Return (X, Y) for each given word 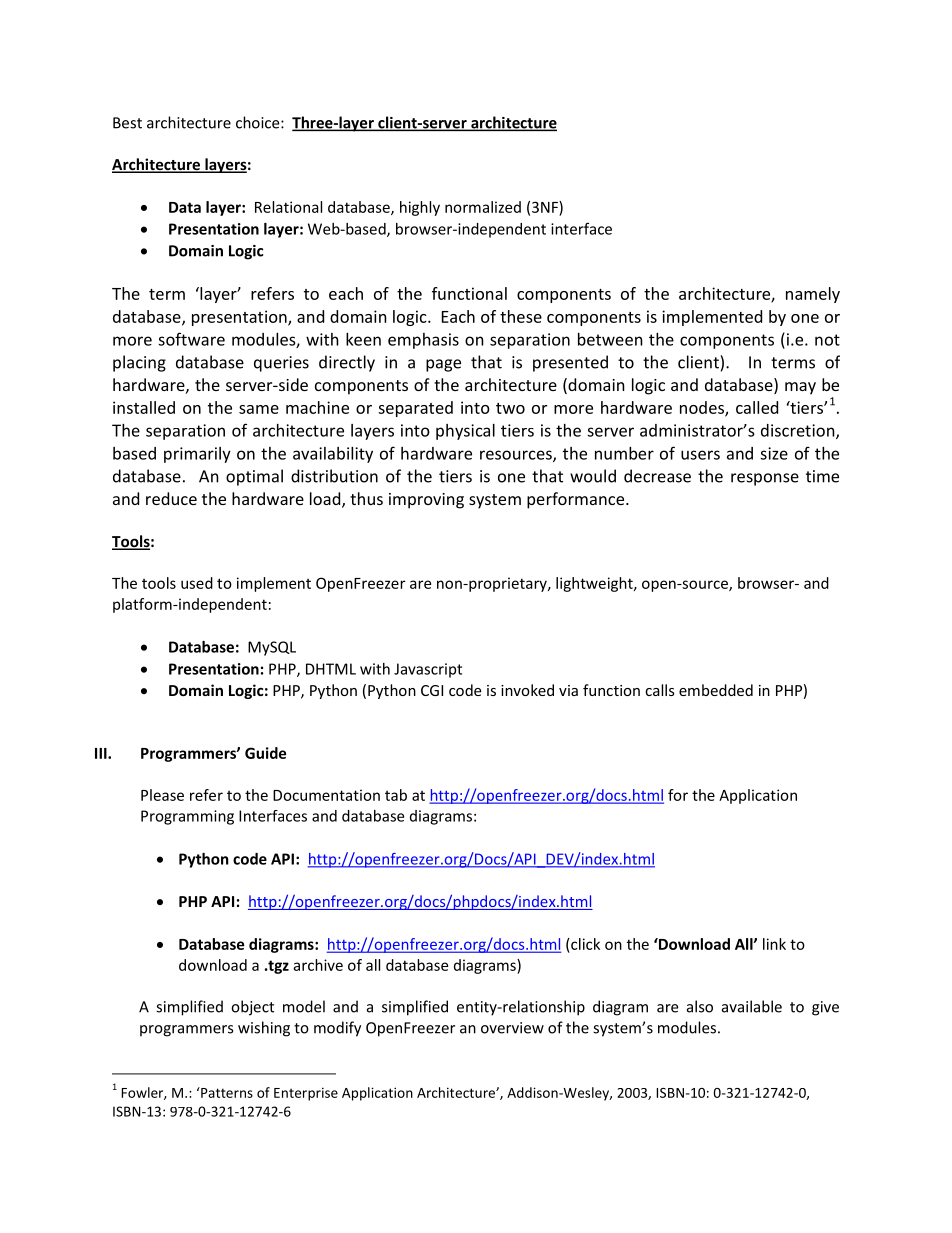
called (757, 407)
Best (127, 123)
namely (813, 295)
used (197, 583)
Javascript (428, 670)
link (774, 944)
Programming (187, 817)
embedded (716, 690)
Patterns (226, 1092)
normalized (483, 207)
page (443, 365)
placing (139, 363)
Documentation (326, 795)
